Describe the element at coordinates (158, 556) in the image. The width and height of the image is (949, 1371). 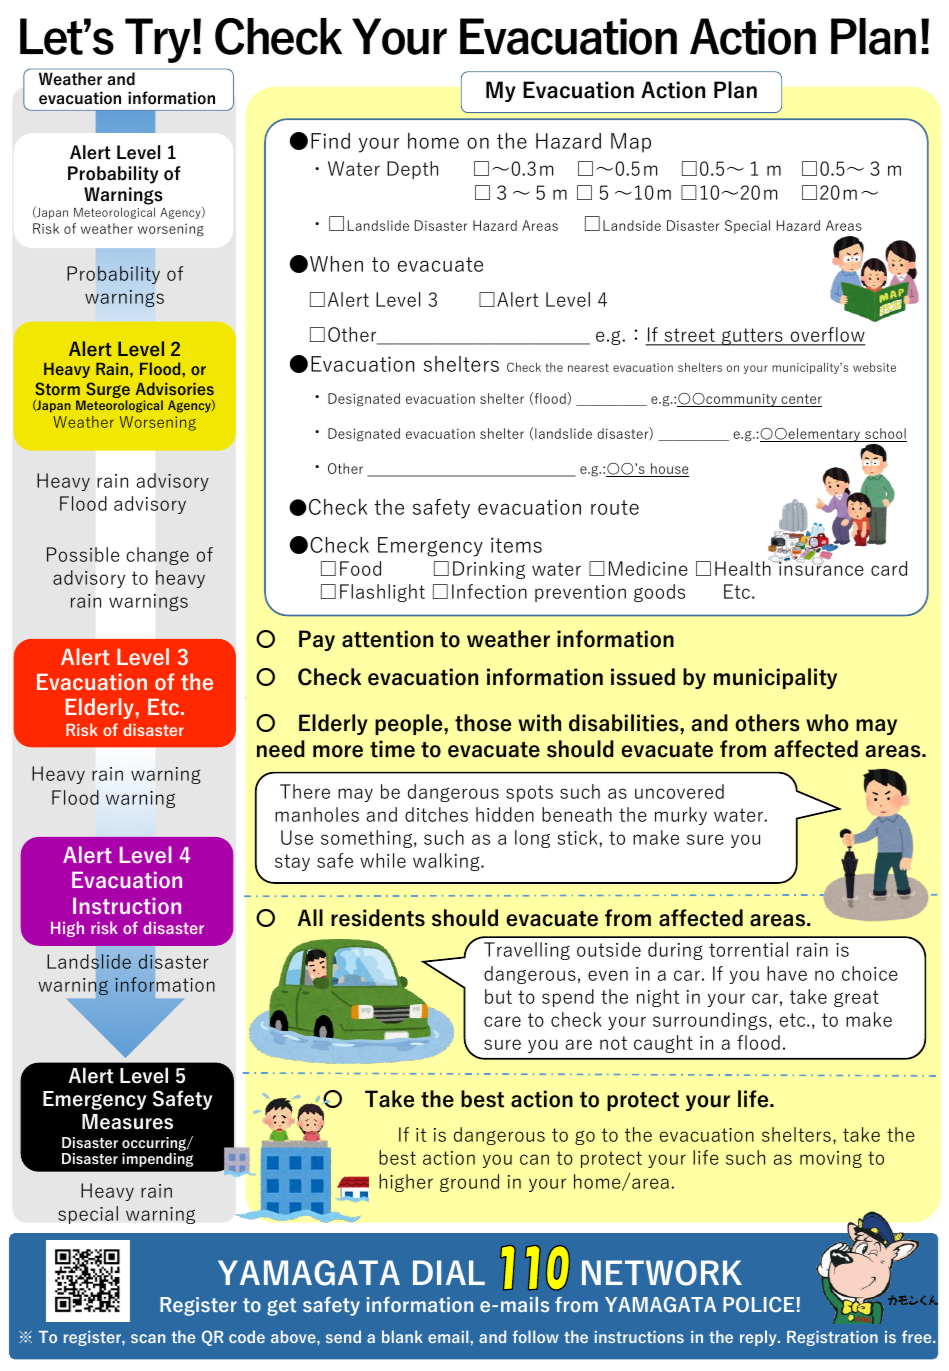
I see `change` at that location.
